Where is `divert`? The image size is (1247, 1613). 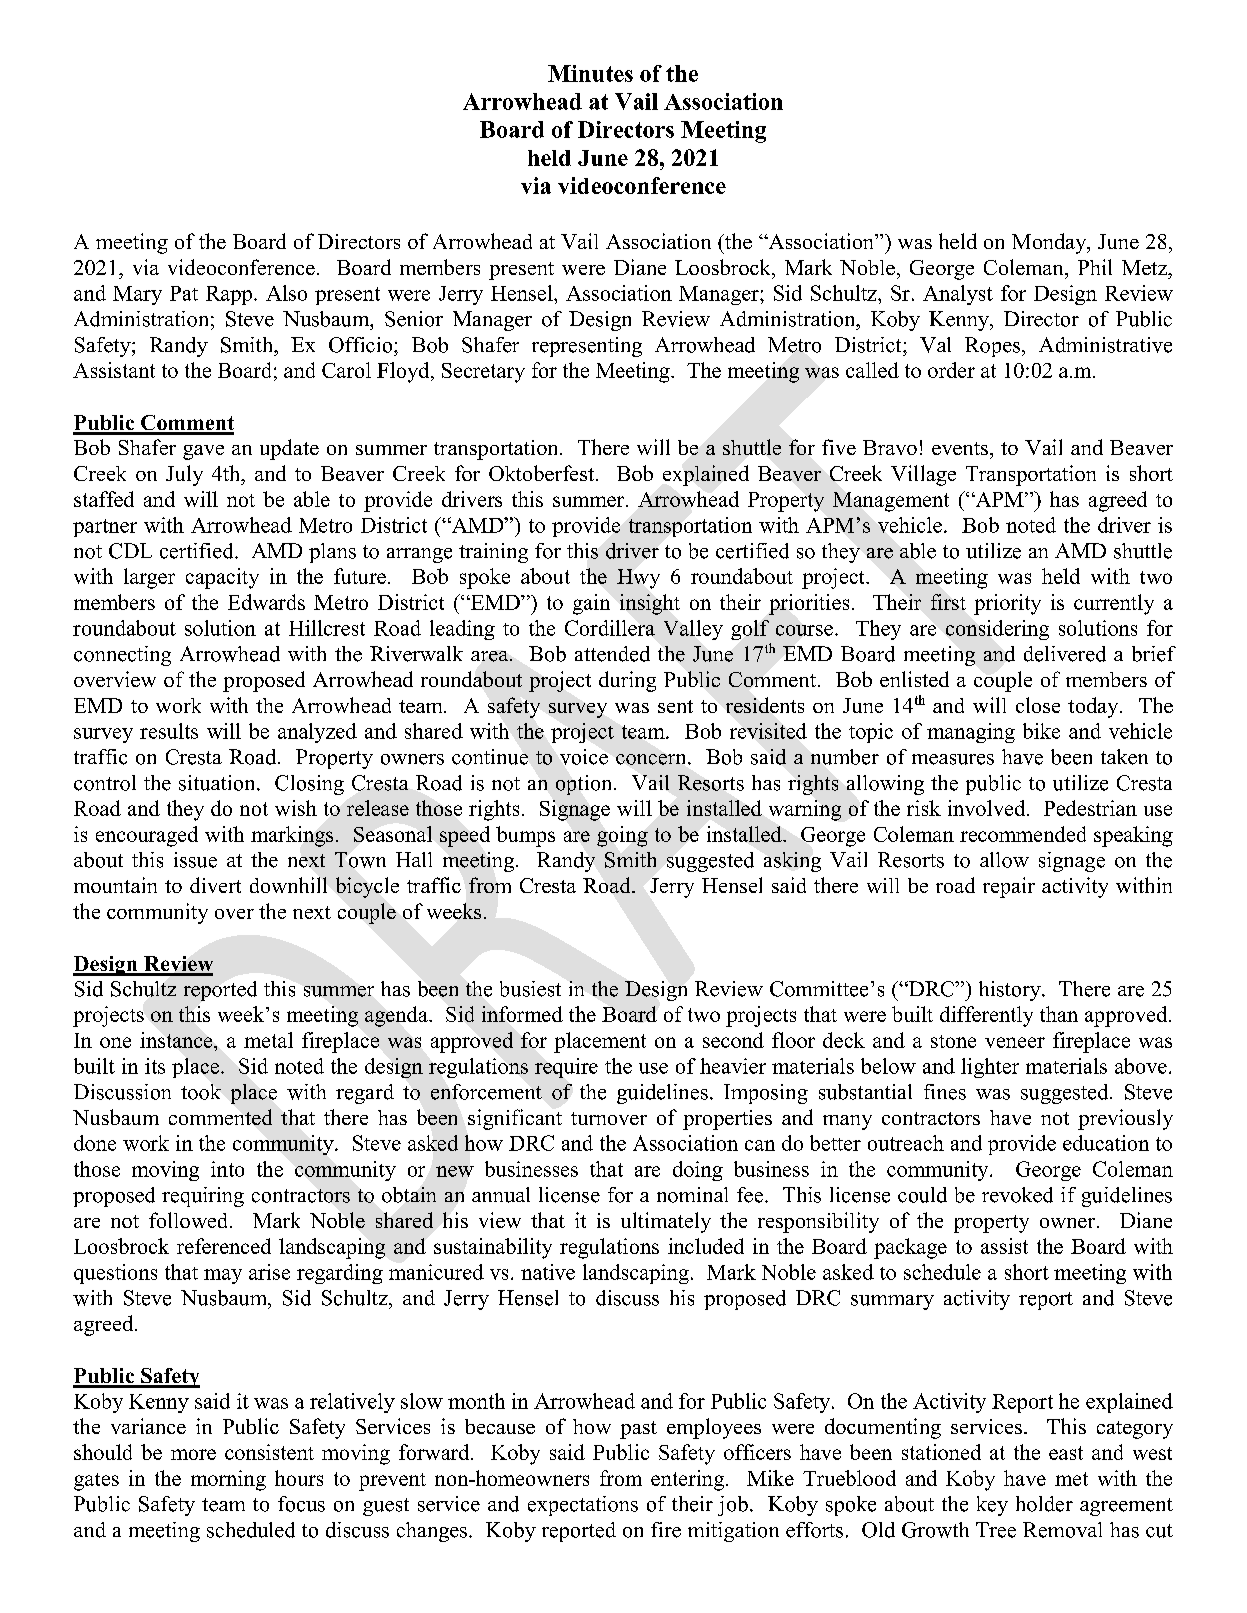
divert is located at coordinates (215, 885).
